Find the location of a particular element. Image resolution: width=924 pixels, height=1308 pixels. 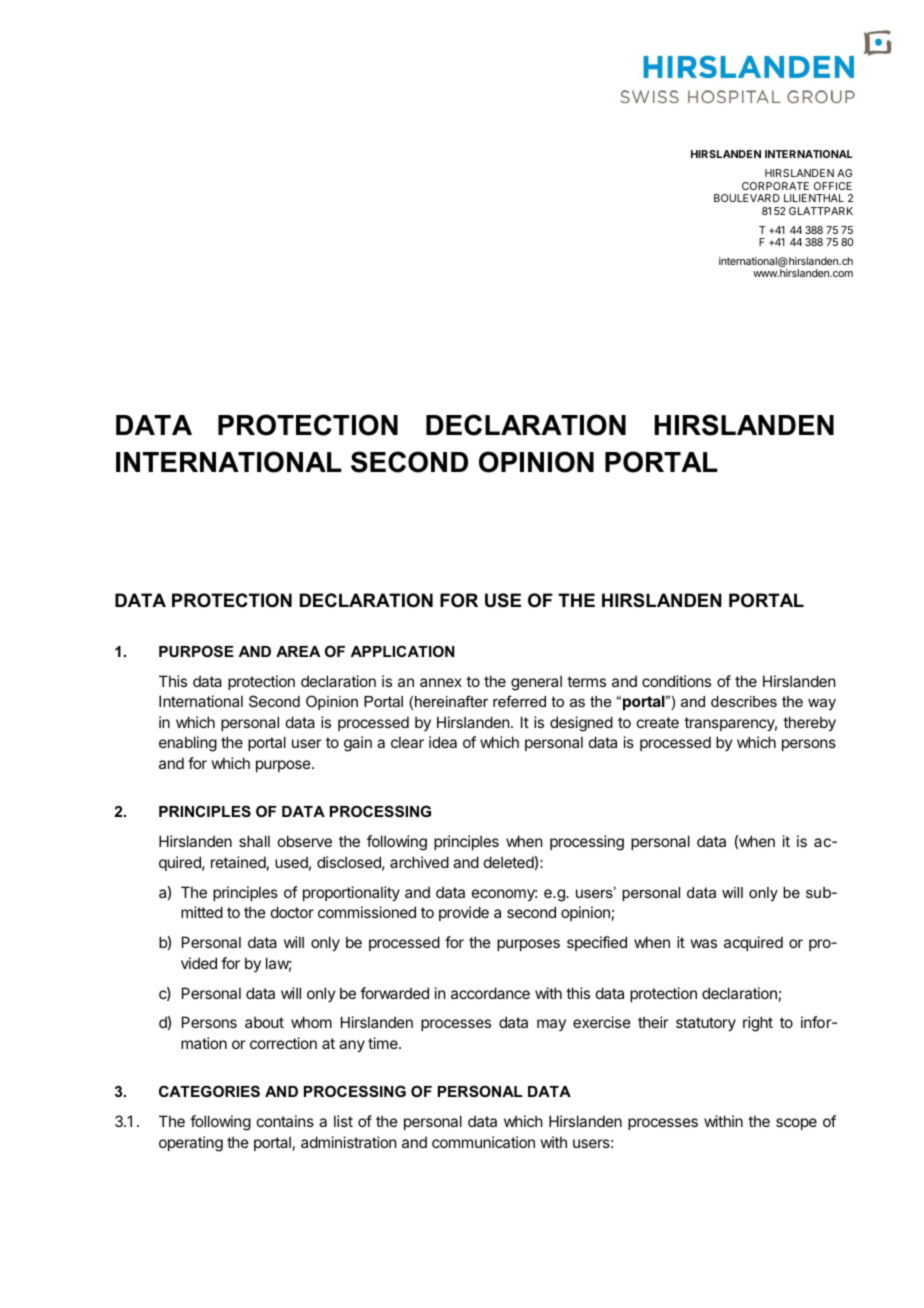

provide is located at coordinates (464, 913).
